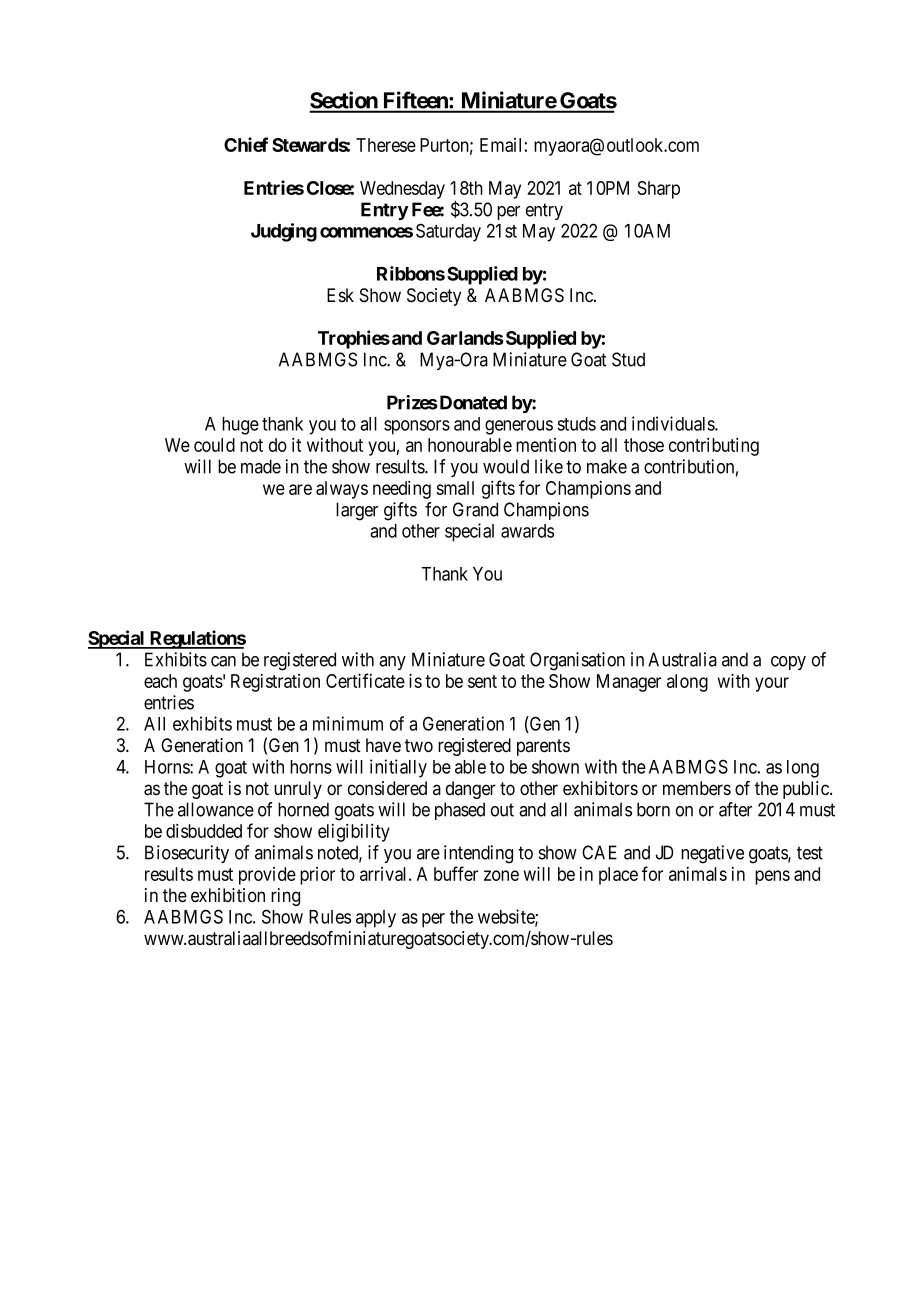 This screenshot has height=1308, width=924. What do you see at coordinates (261, 466) in the screenshot?
I see `made` at bounding box center [261, 466].
